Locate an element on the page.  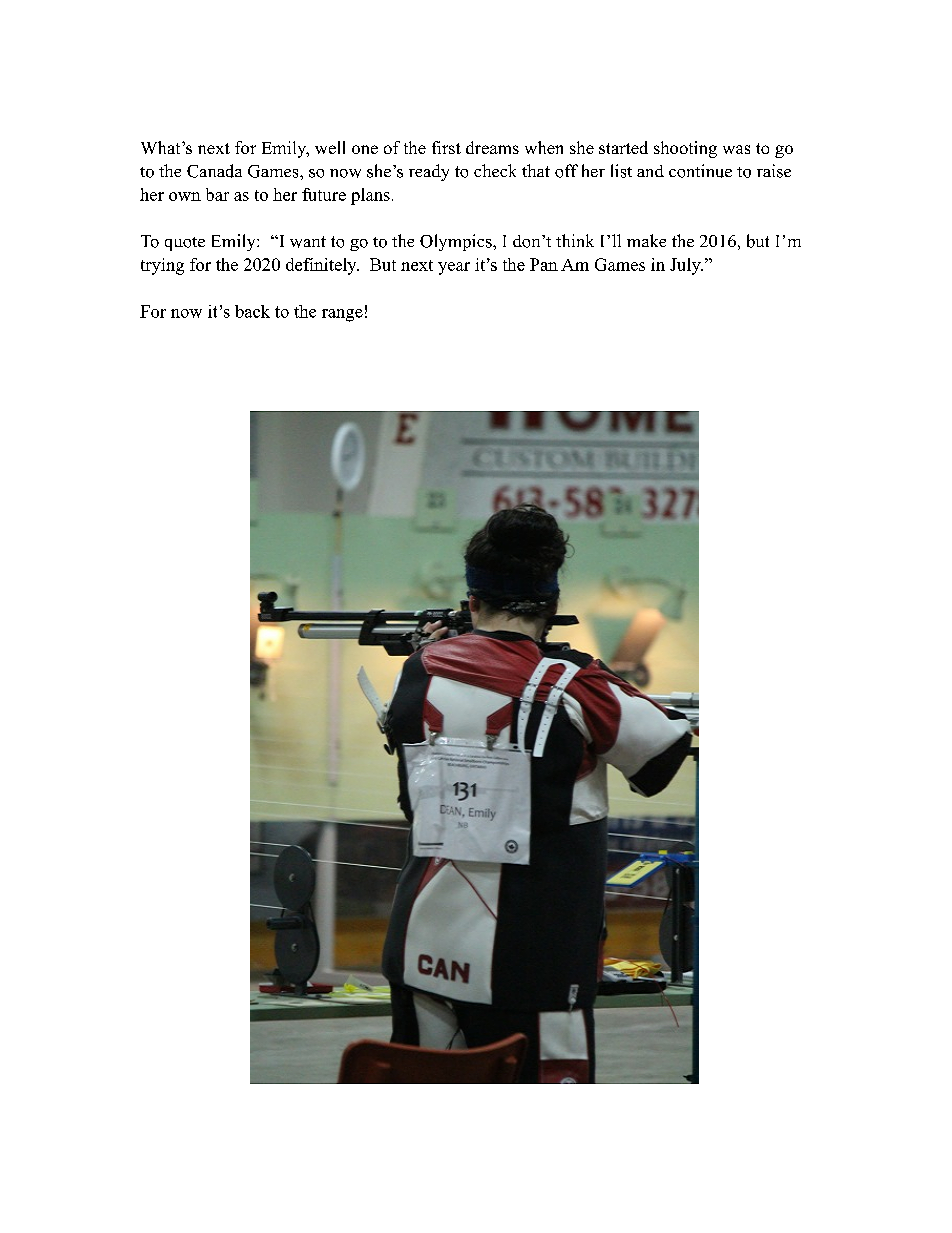
make is located at coordinates (646, 240).
